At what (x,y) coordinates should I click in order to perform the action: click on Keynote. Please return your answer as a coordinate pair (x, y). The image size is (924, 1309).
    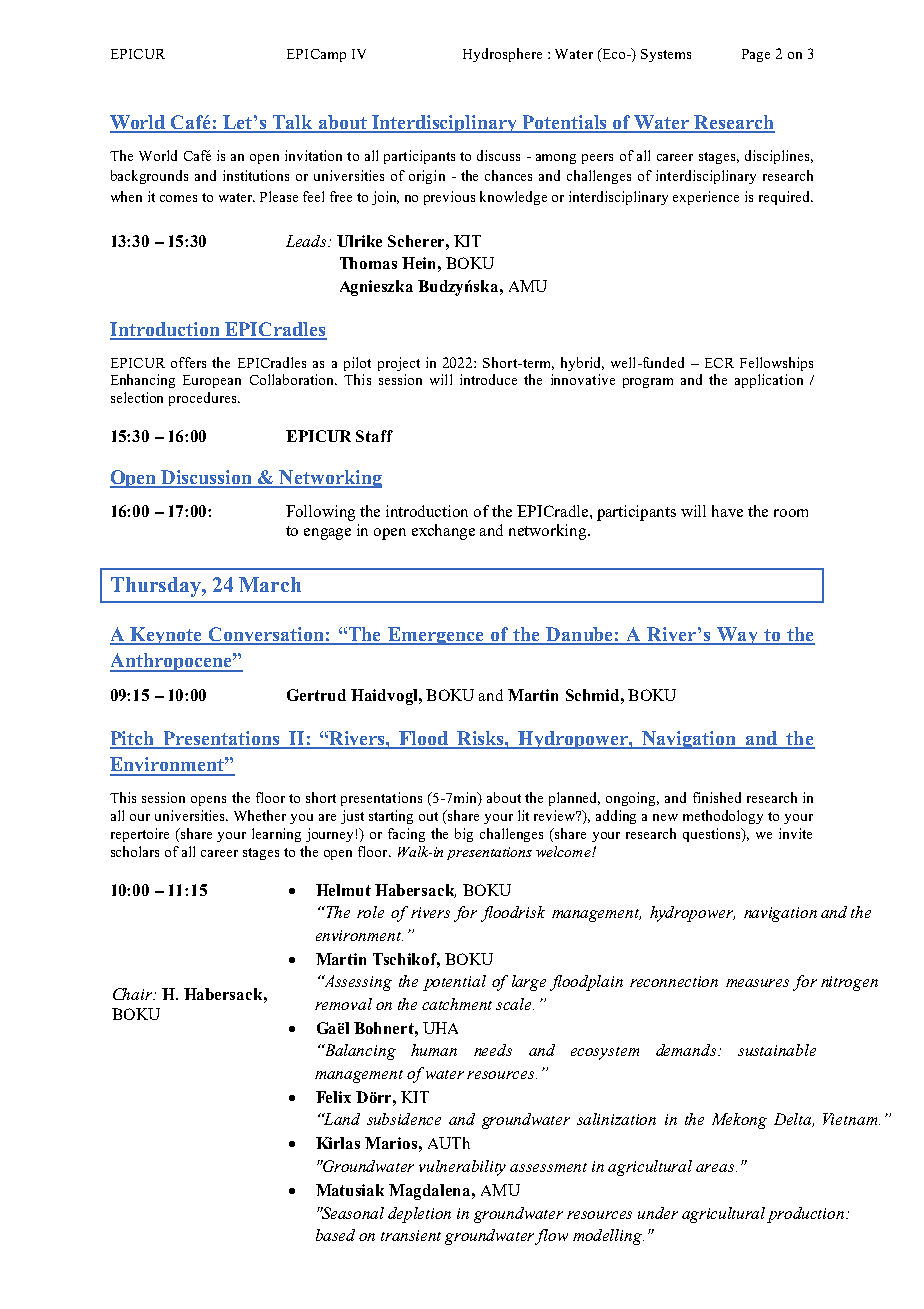
    Looking at the image, I should click on (167, 636).
